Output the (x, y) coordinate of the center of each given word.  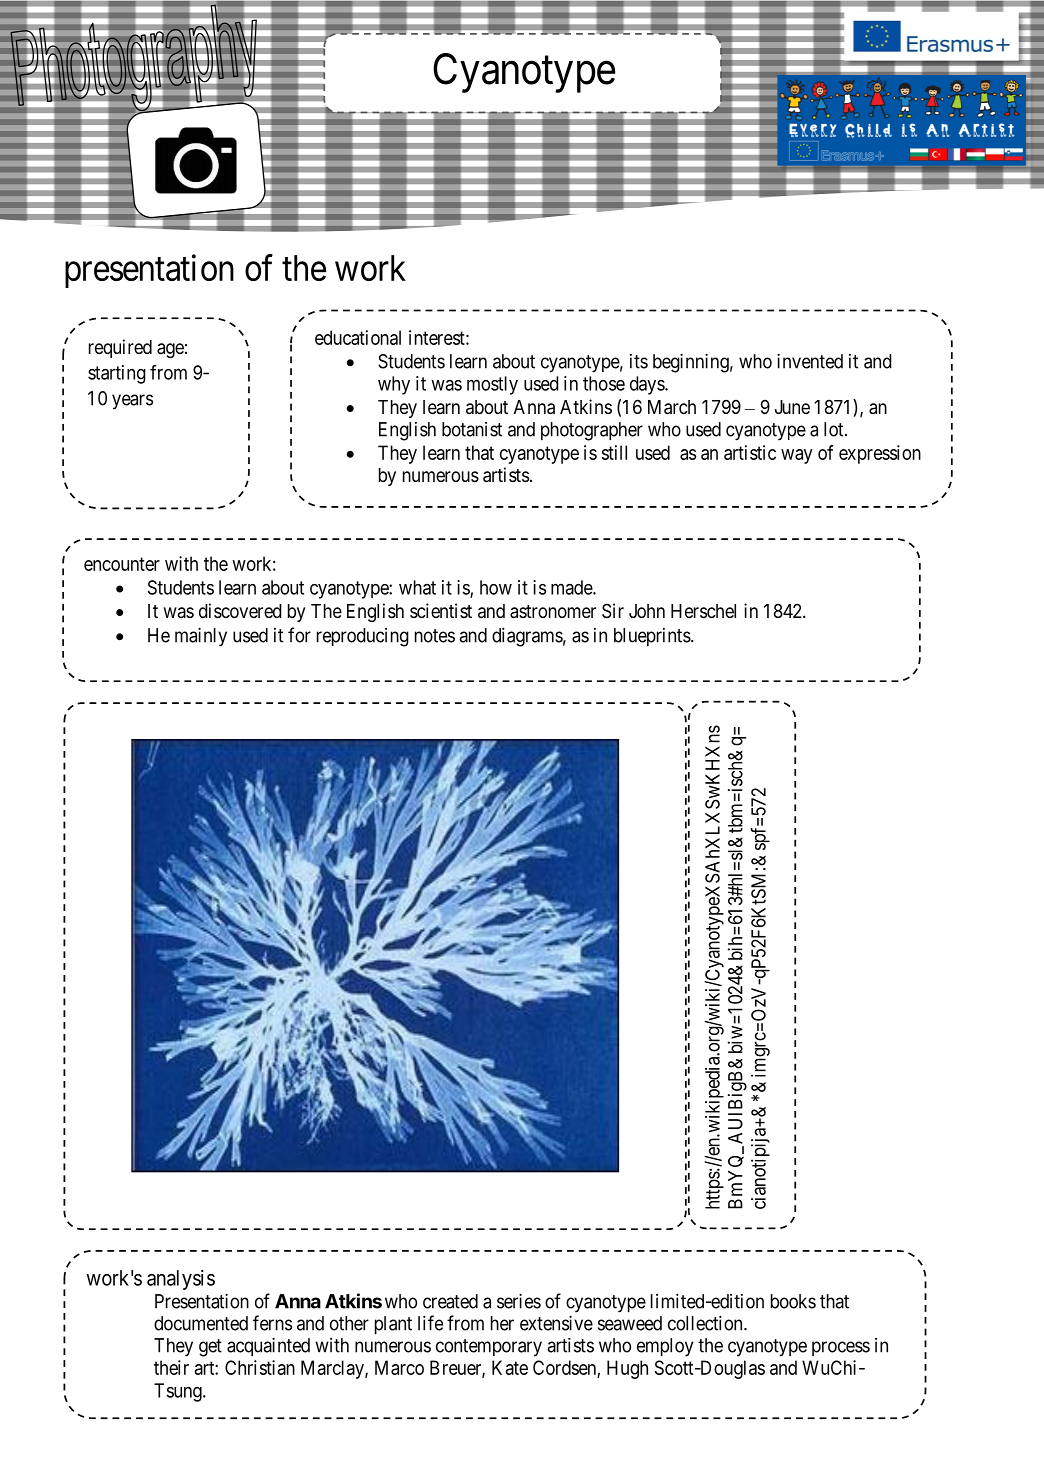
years (132, 402)
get (210, 1348)
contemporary (489, 1348)
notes (435, 636)
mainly (201, 637)
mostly (492, 385)
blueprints (652, 637)
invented (810, 361)
